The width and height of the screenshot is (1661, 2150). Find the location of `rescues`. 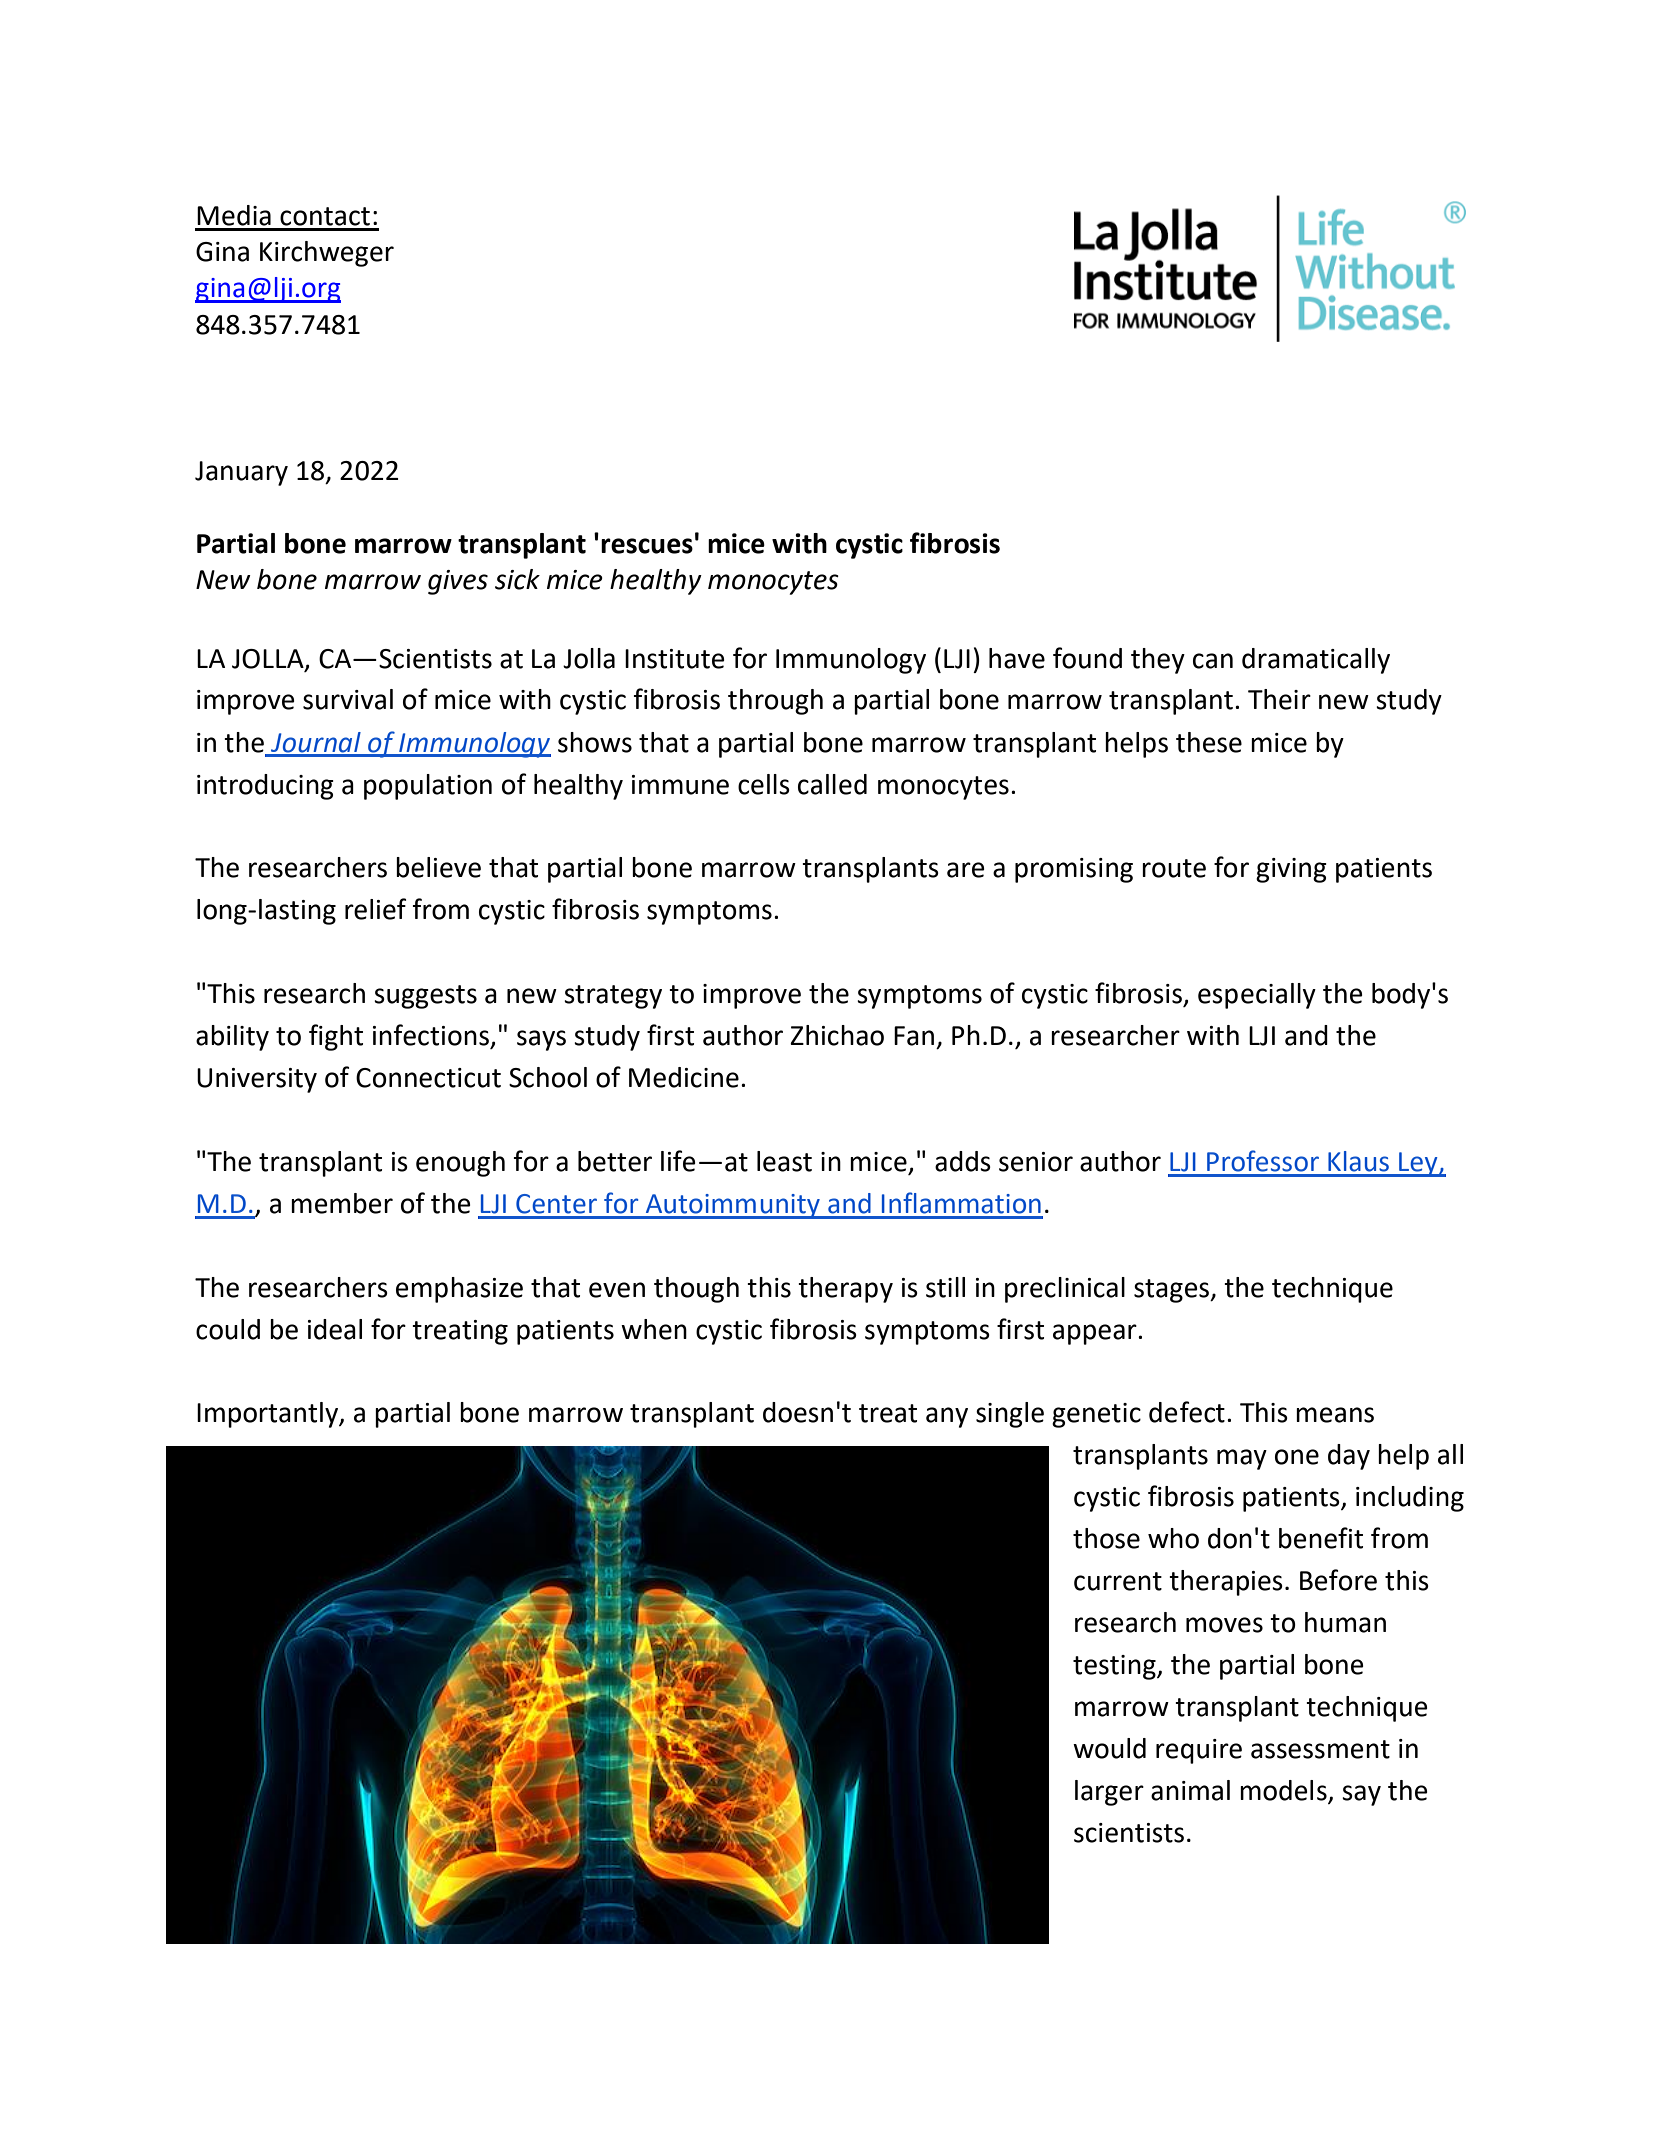

rescues is located at coordinates (647, 546).
